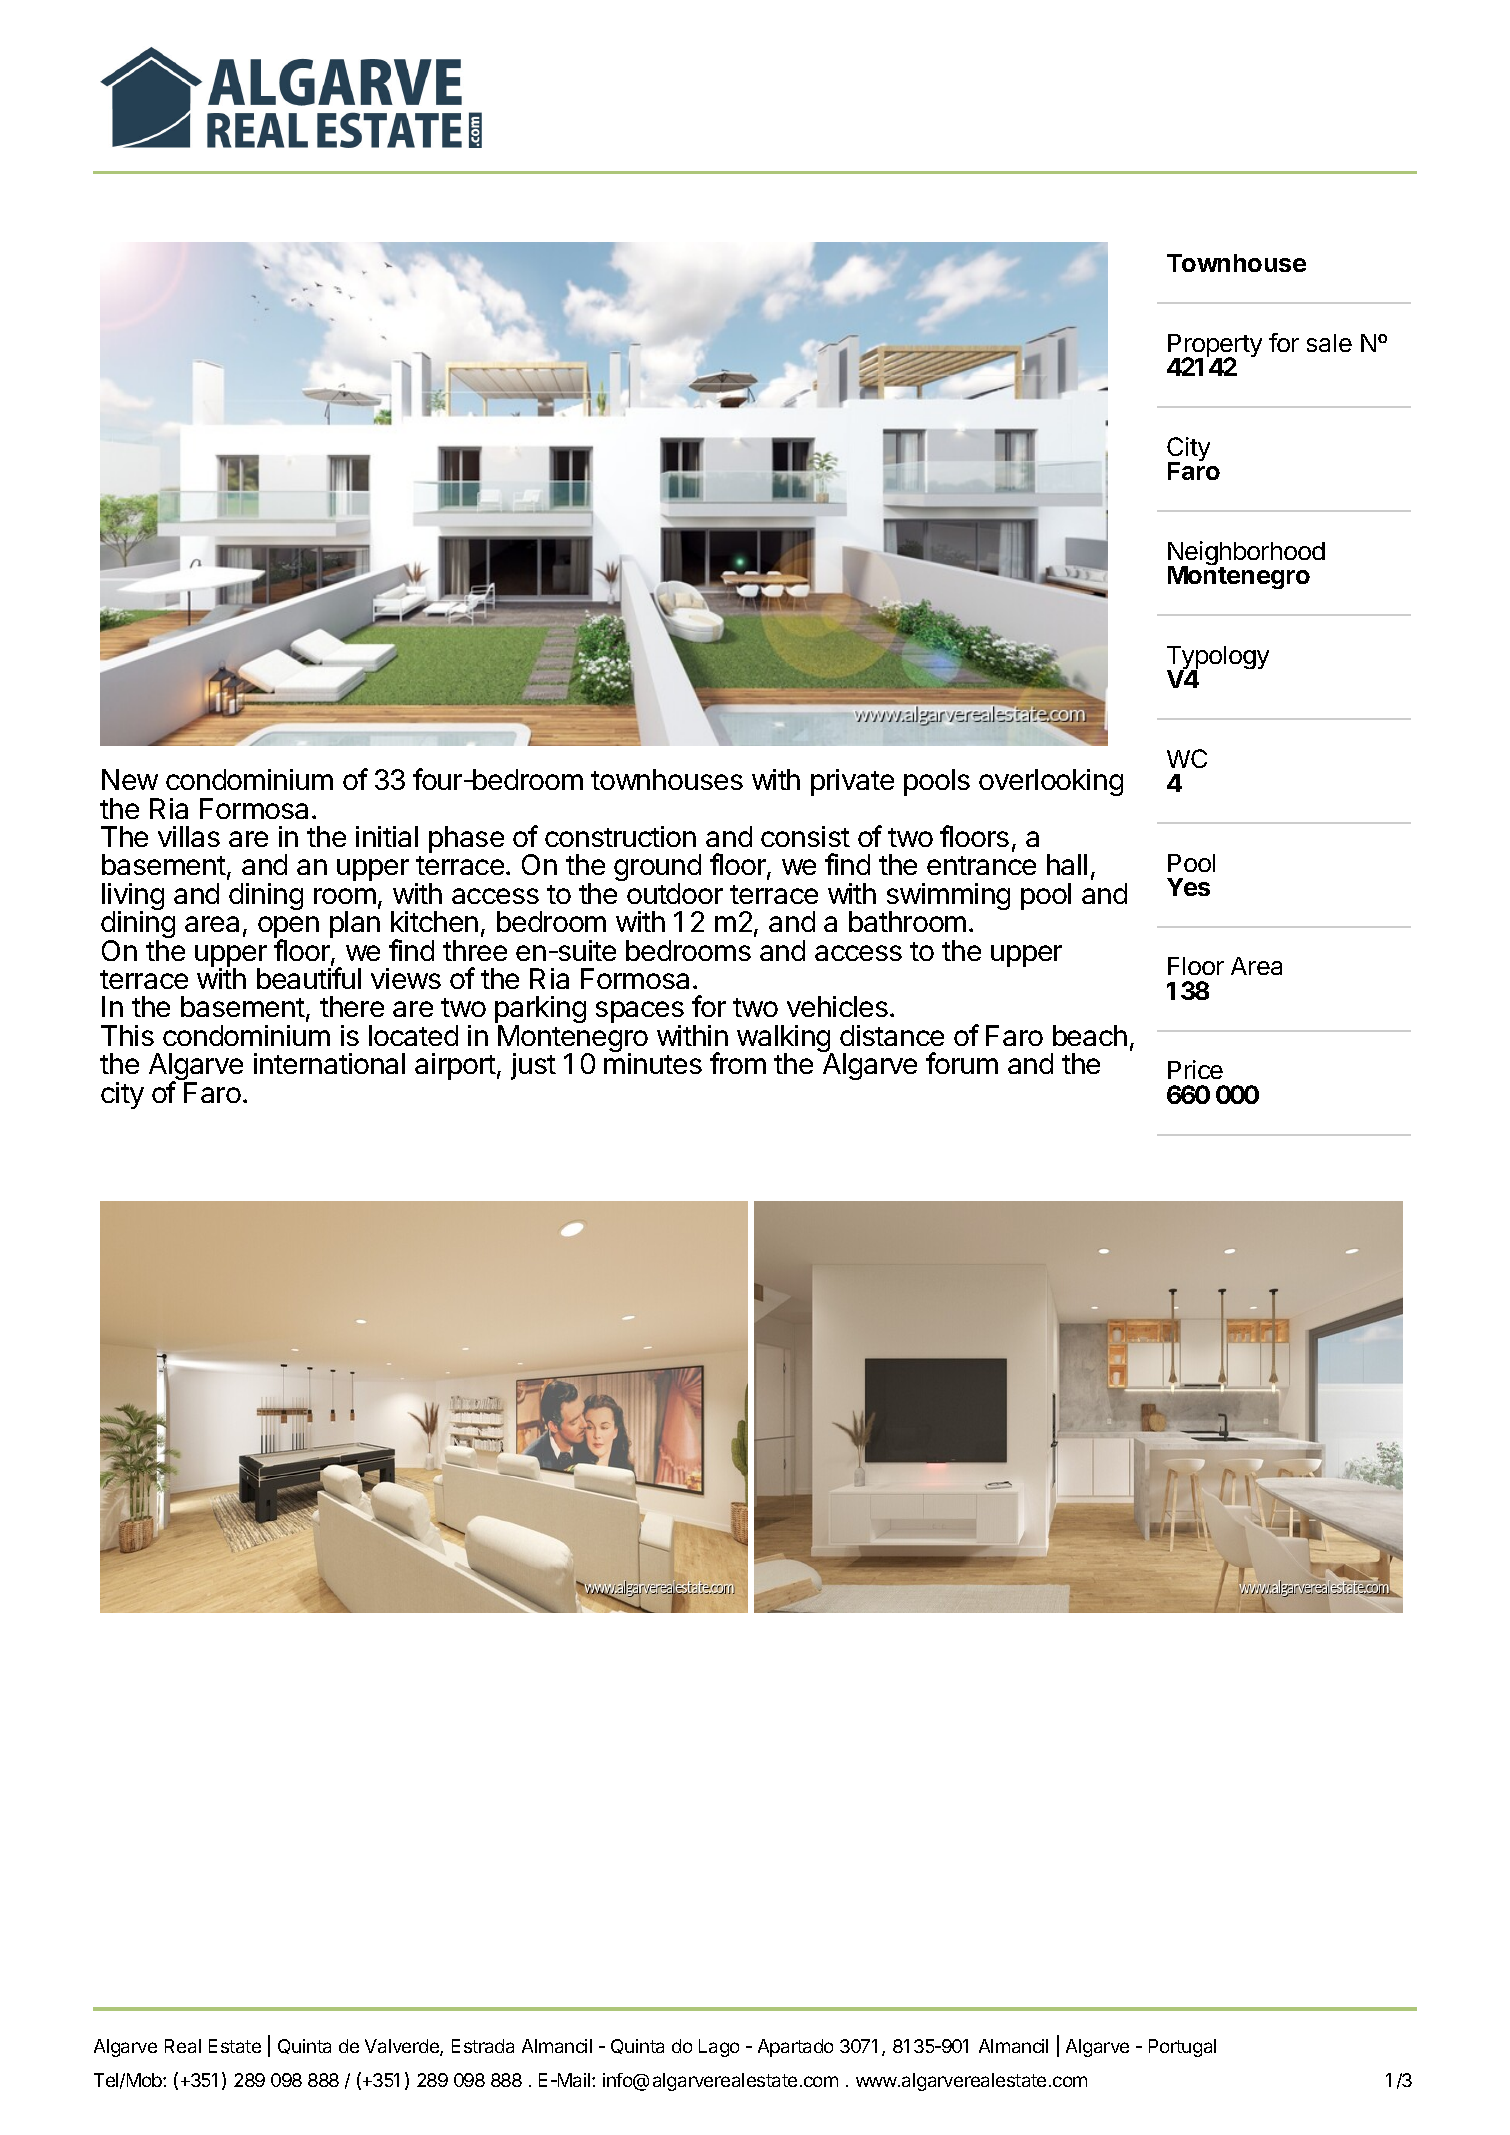 This screenshot has height=2135, width=1510. I want to click on from, so click(738, 1063).
